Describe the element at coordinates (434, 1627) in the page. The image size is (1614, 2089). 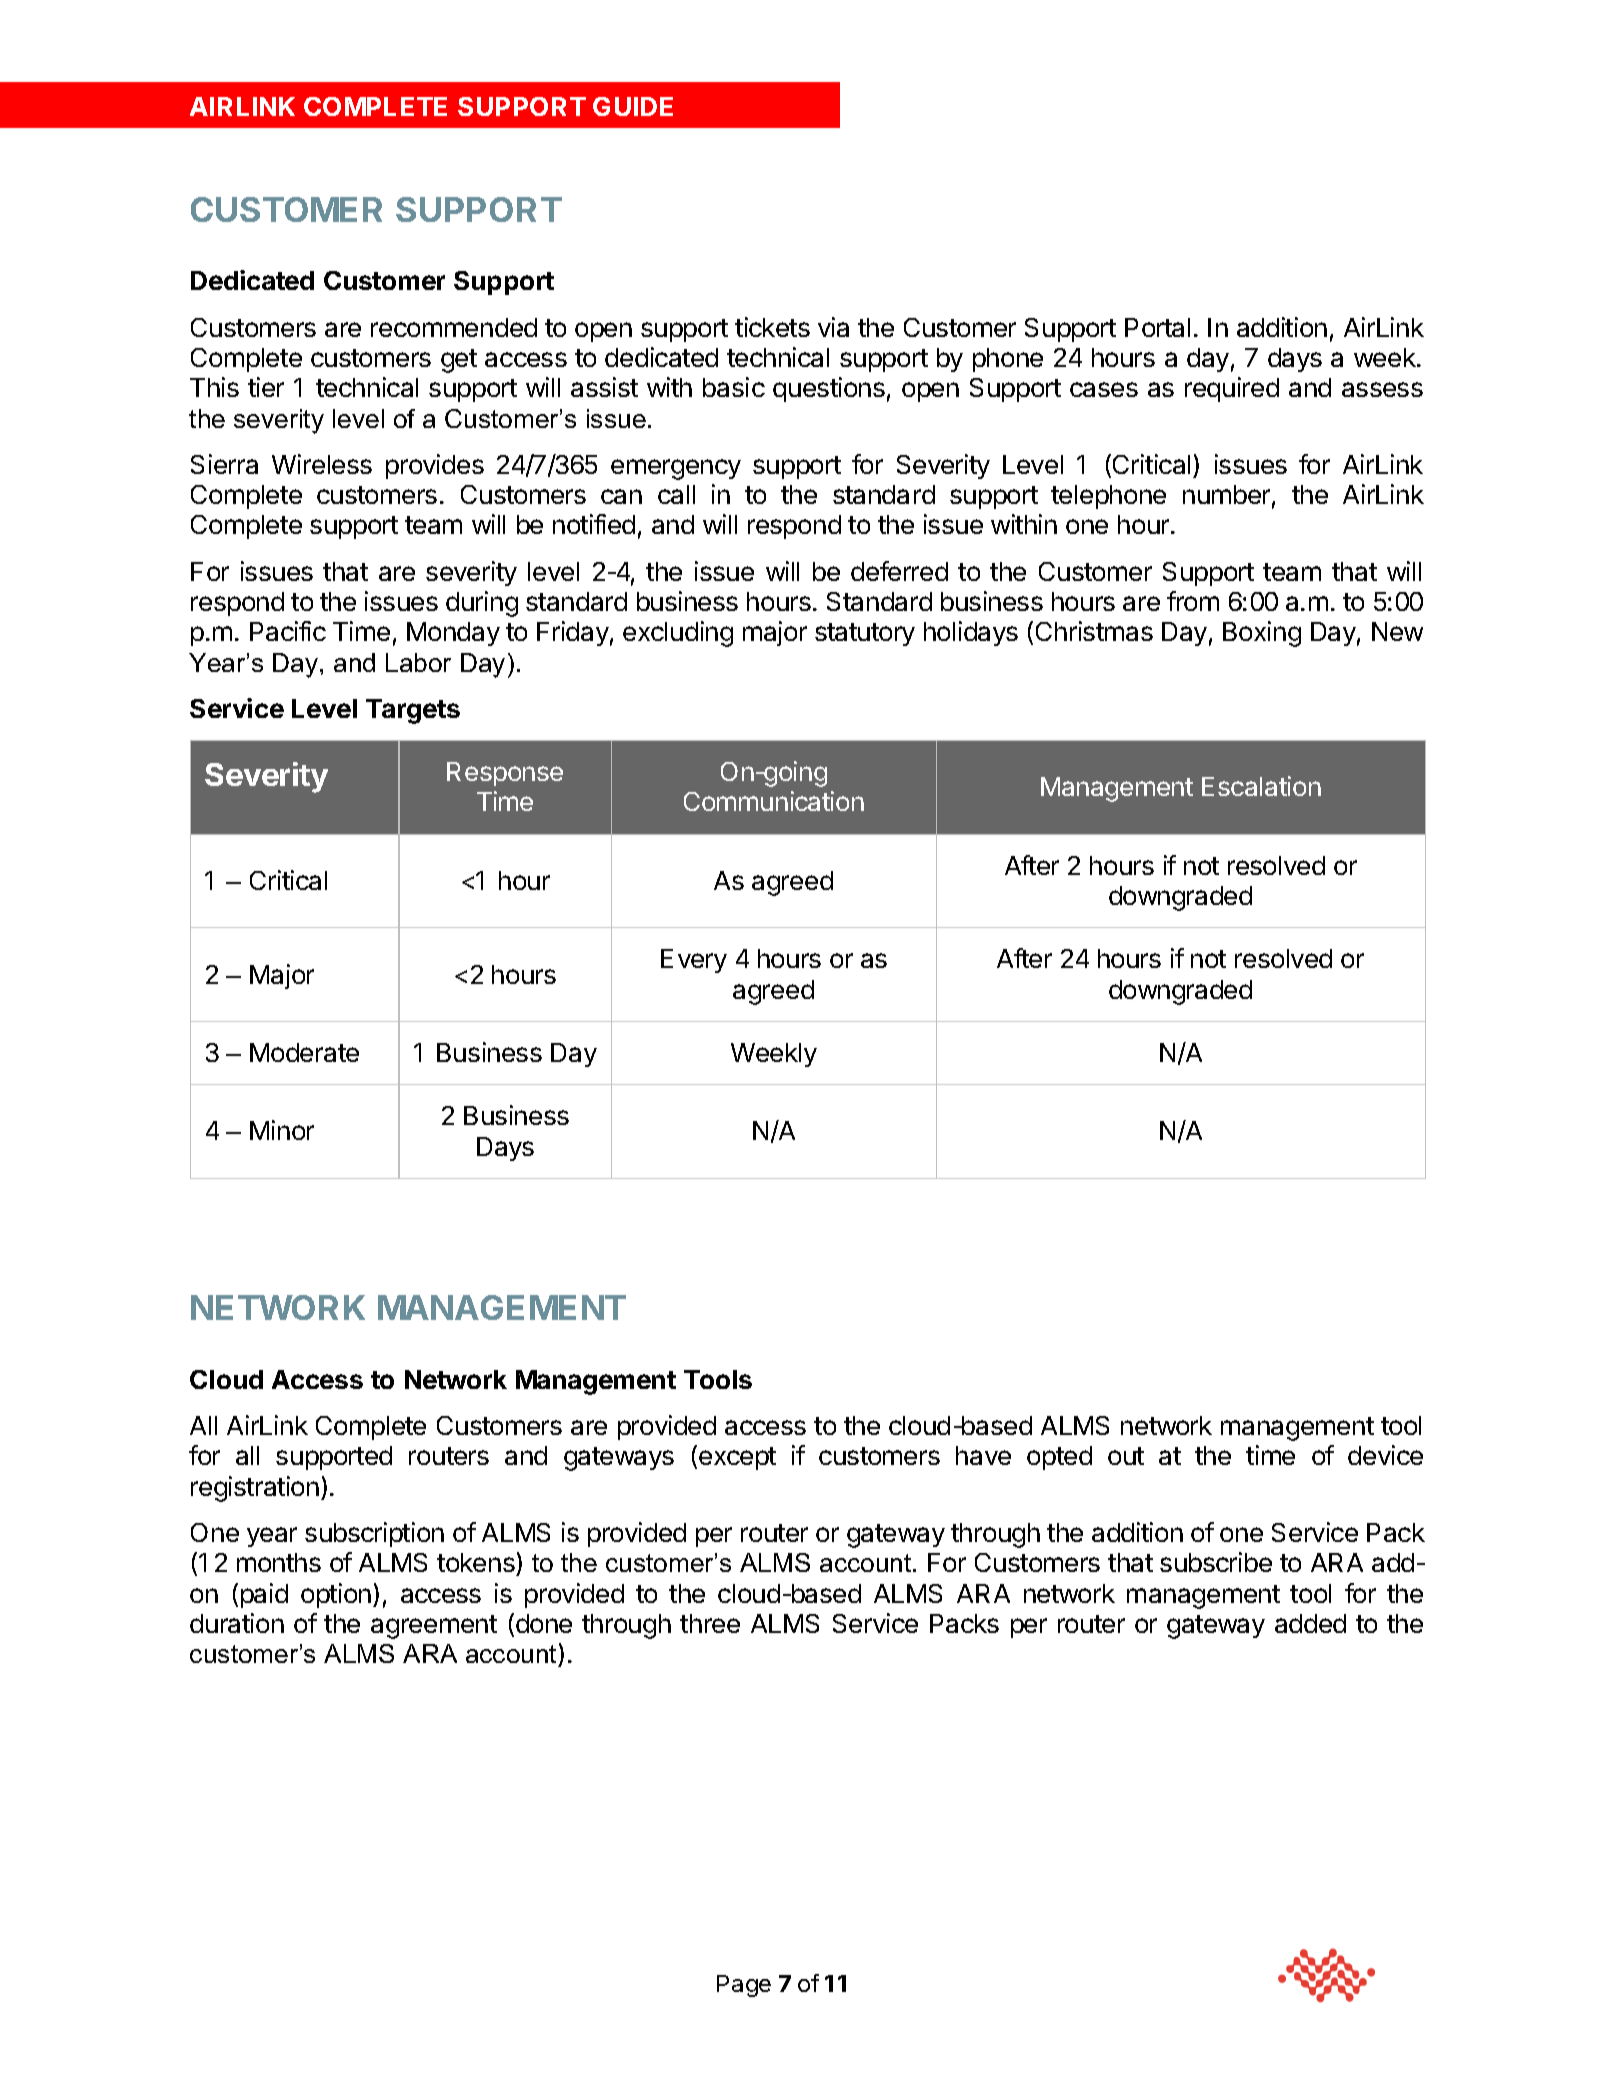
I see `agreement` at that location.
